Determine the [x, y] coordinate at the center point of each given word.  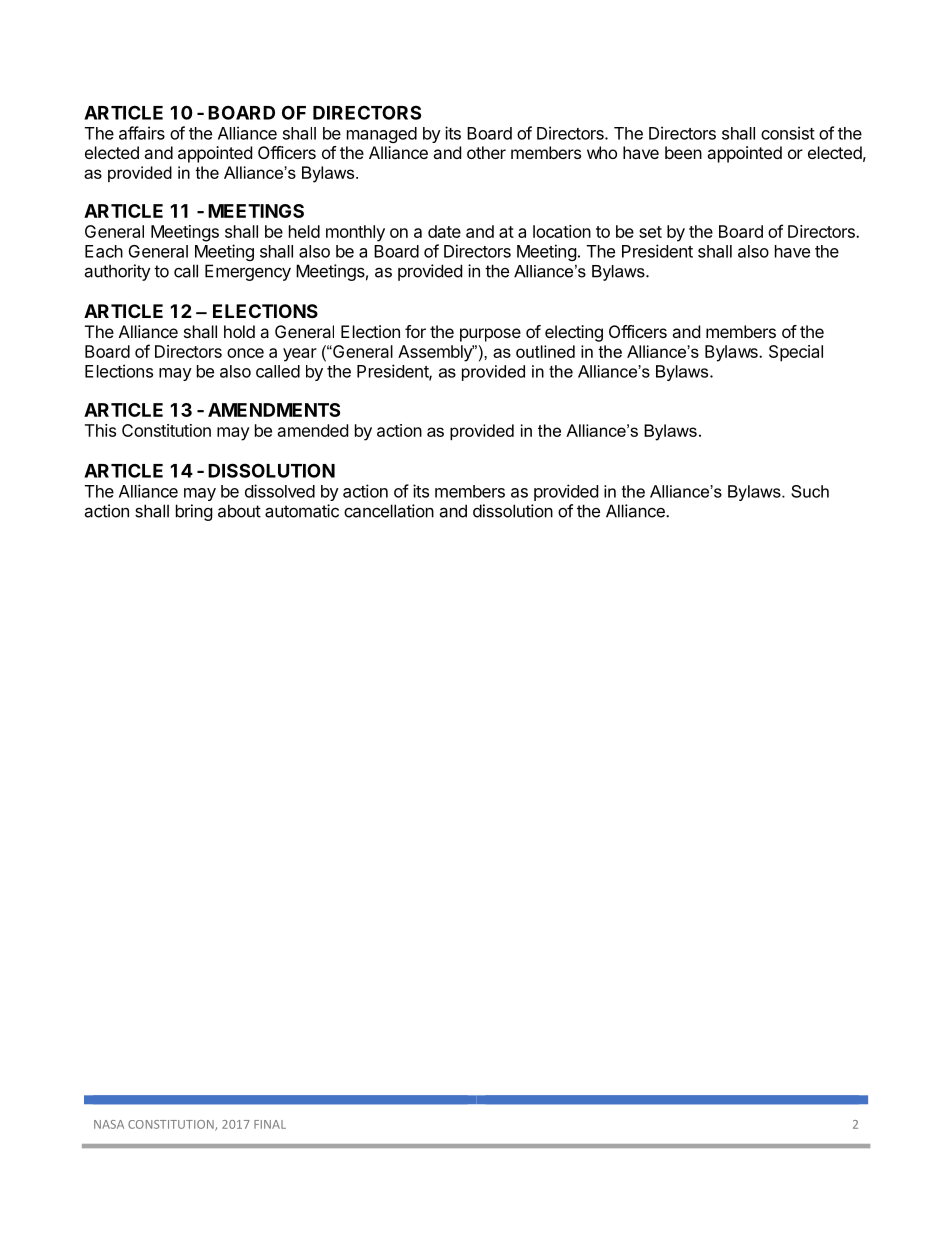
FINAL [270, 1124]
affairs [142, 133]
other [486, 152]
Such [810, 491]
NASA [109, 1124]
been [683, 152]
